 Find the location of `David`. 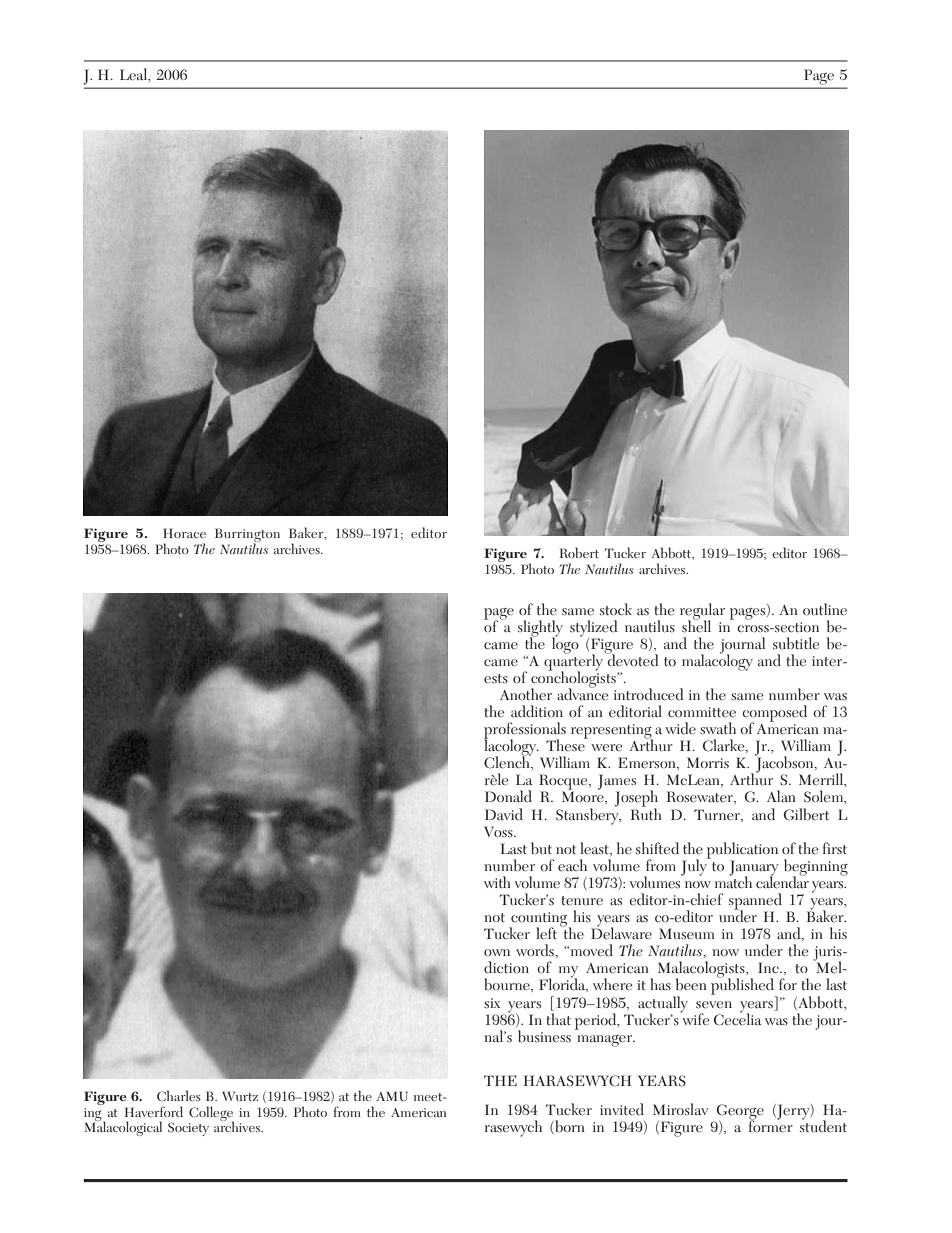

David is located at coordinates (504, 814).
